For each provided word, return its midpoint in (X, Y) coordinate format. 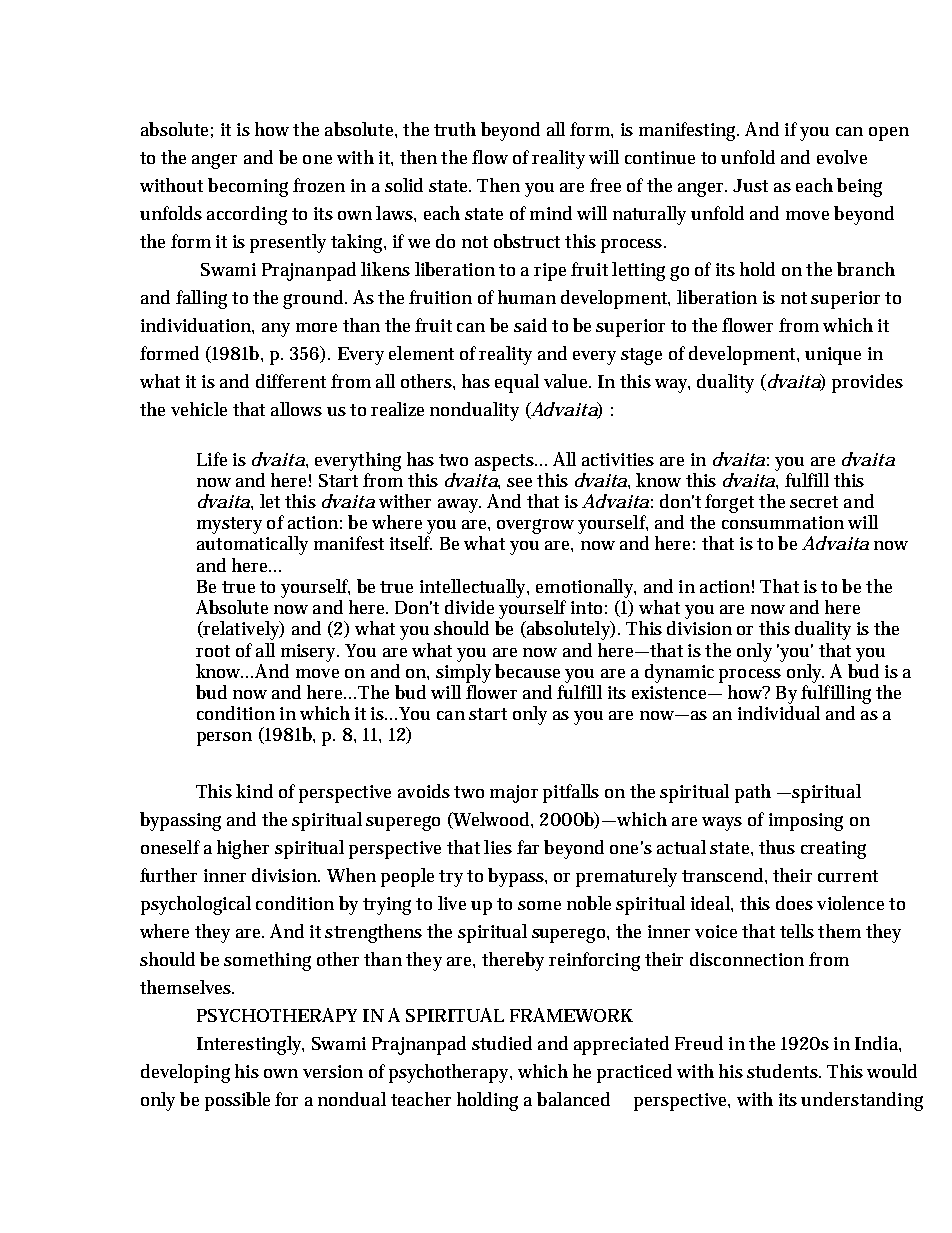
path (753, 793)
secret (814, 502)
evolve (842, 157)
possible (237, 1101)
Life (212, 459)
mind (551, 213)
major (514, 794)
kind (254, 791)
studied (502, 1043)
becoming (248, 187)
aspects (504, 462)
